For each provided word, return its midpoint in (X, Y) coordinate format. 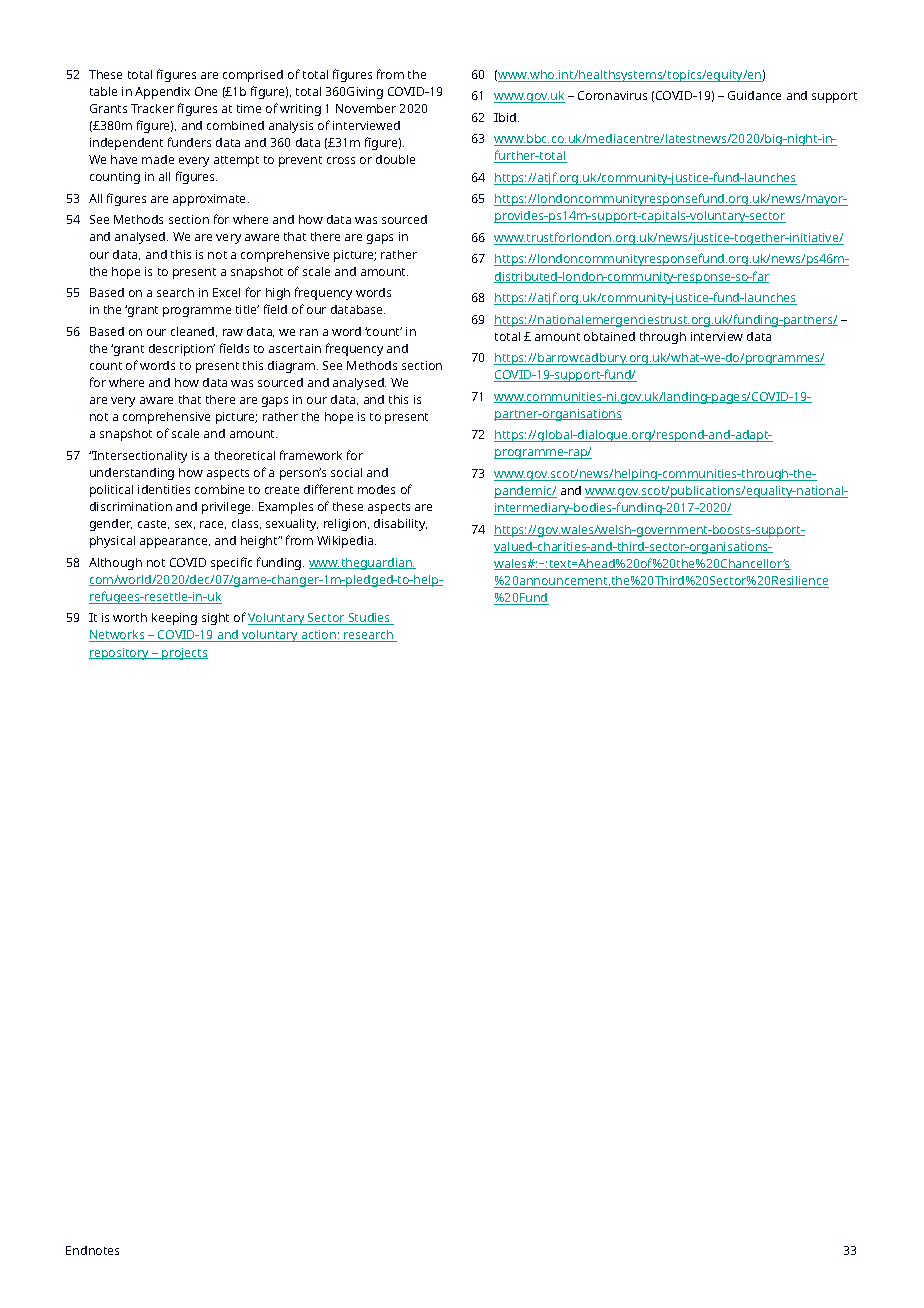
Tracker (152, 108)
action (318, 636)
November (366, 108)
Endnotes (92, 1250)
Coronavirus (612, 95)
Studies (369, 619)
